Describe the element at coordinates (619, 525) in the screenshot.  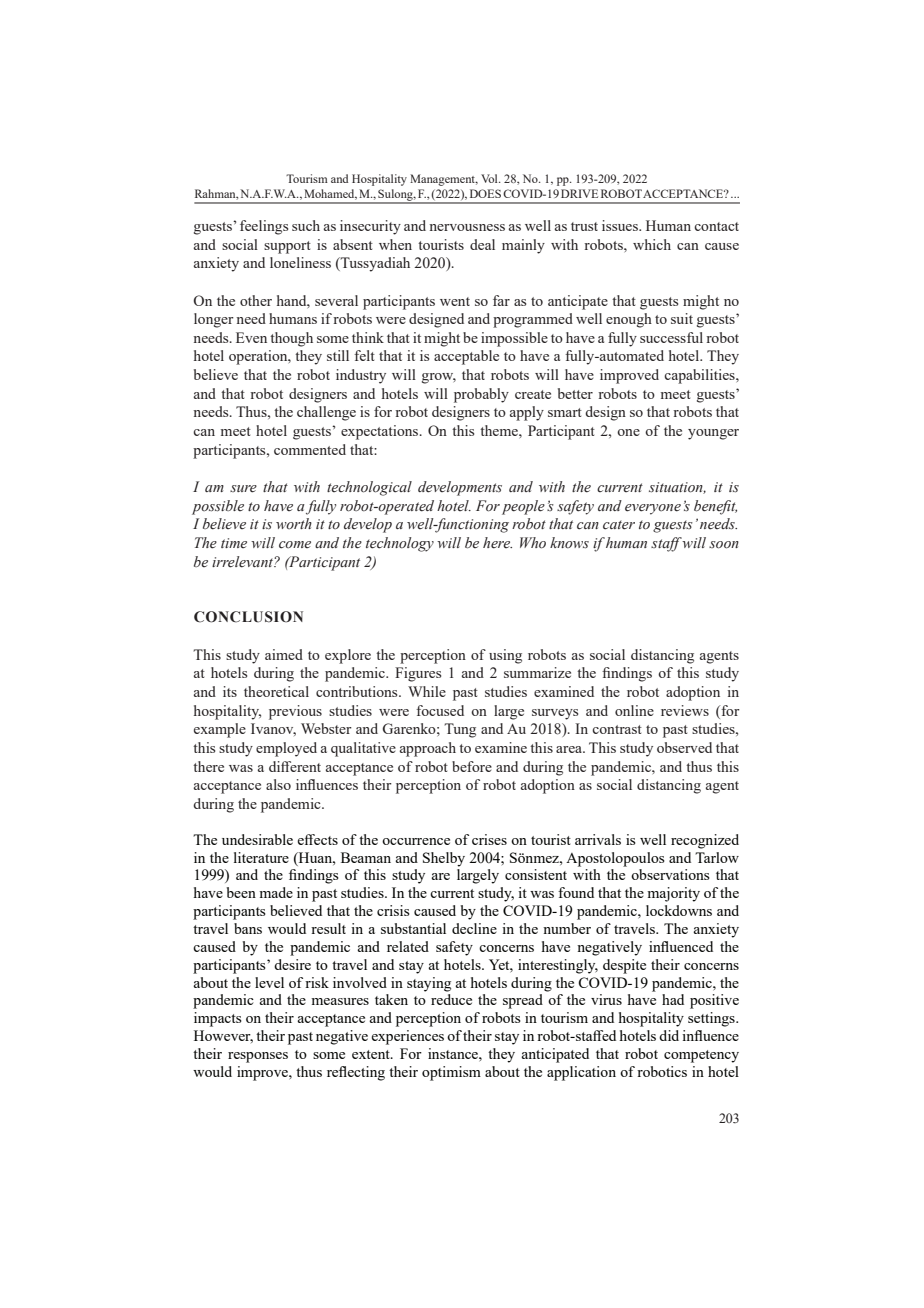
I see `cater` at that location.
